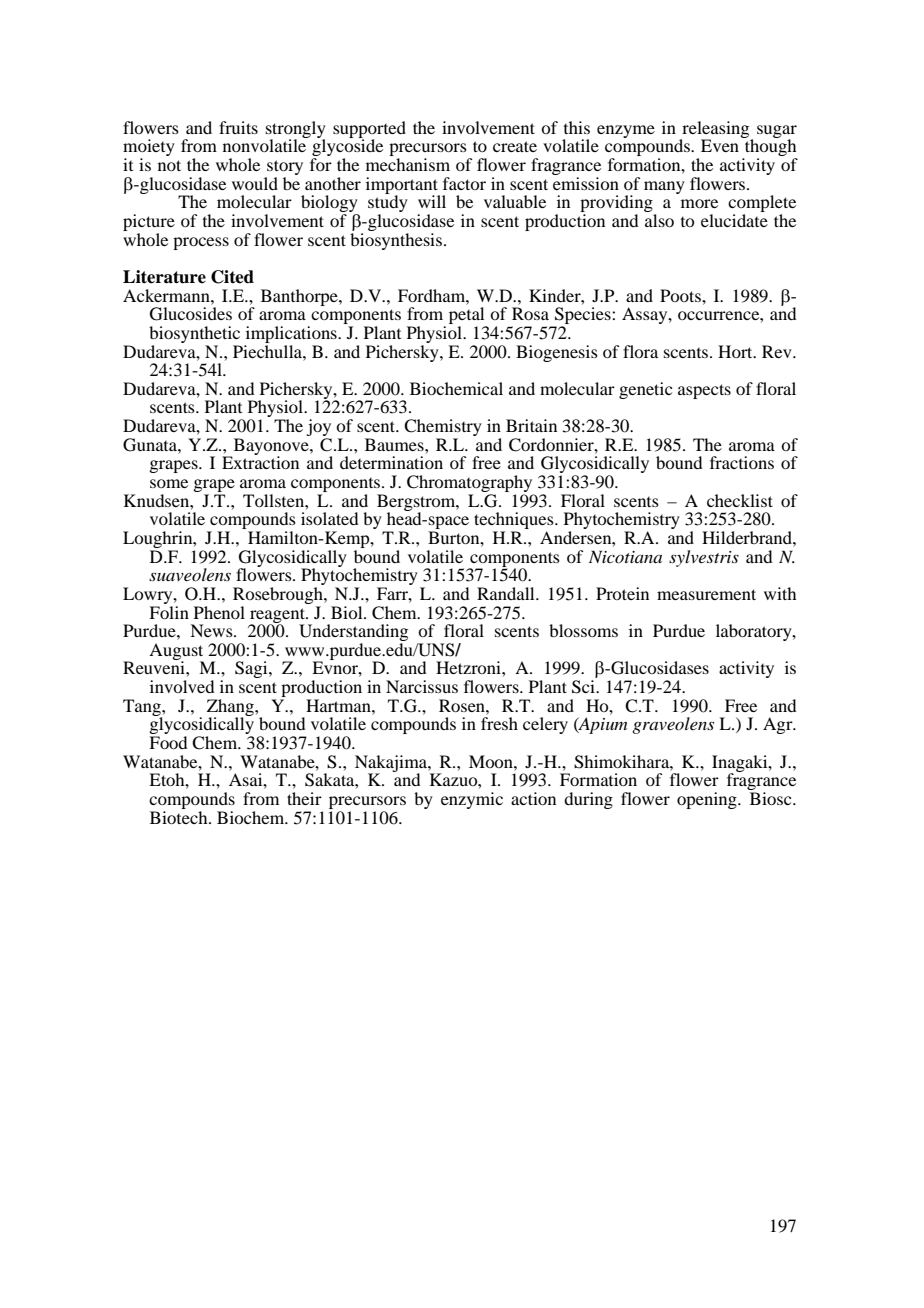 This screenshot has height=1308, width=924. What do you see at coordinates (180, 816) in the screenshot?
I see `Biotech` at bounding box center [180, 816].
